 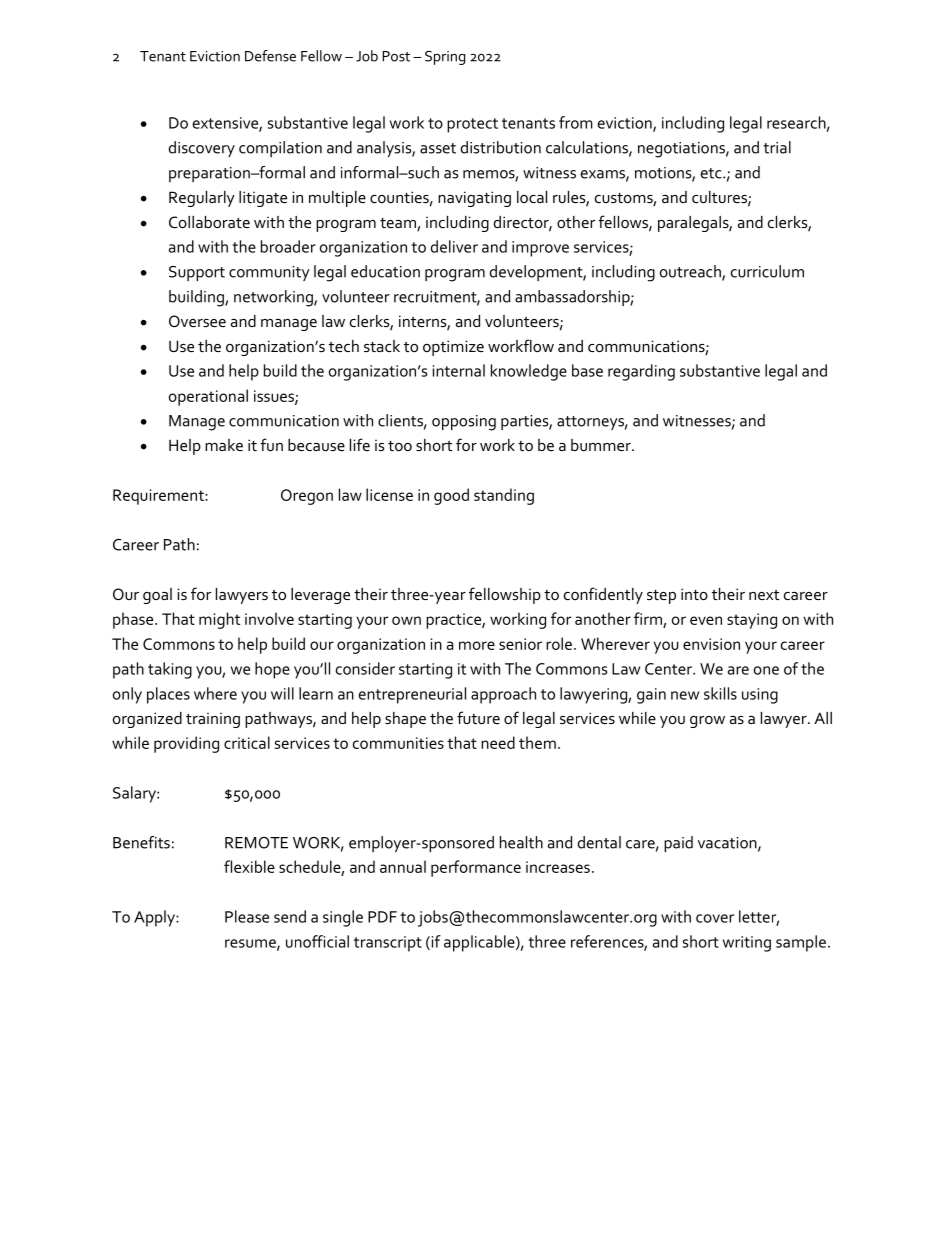 What do you see at coordinates (476, 868) in the page?
I see `performance` at bounding box center [476, 868].
